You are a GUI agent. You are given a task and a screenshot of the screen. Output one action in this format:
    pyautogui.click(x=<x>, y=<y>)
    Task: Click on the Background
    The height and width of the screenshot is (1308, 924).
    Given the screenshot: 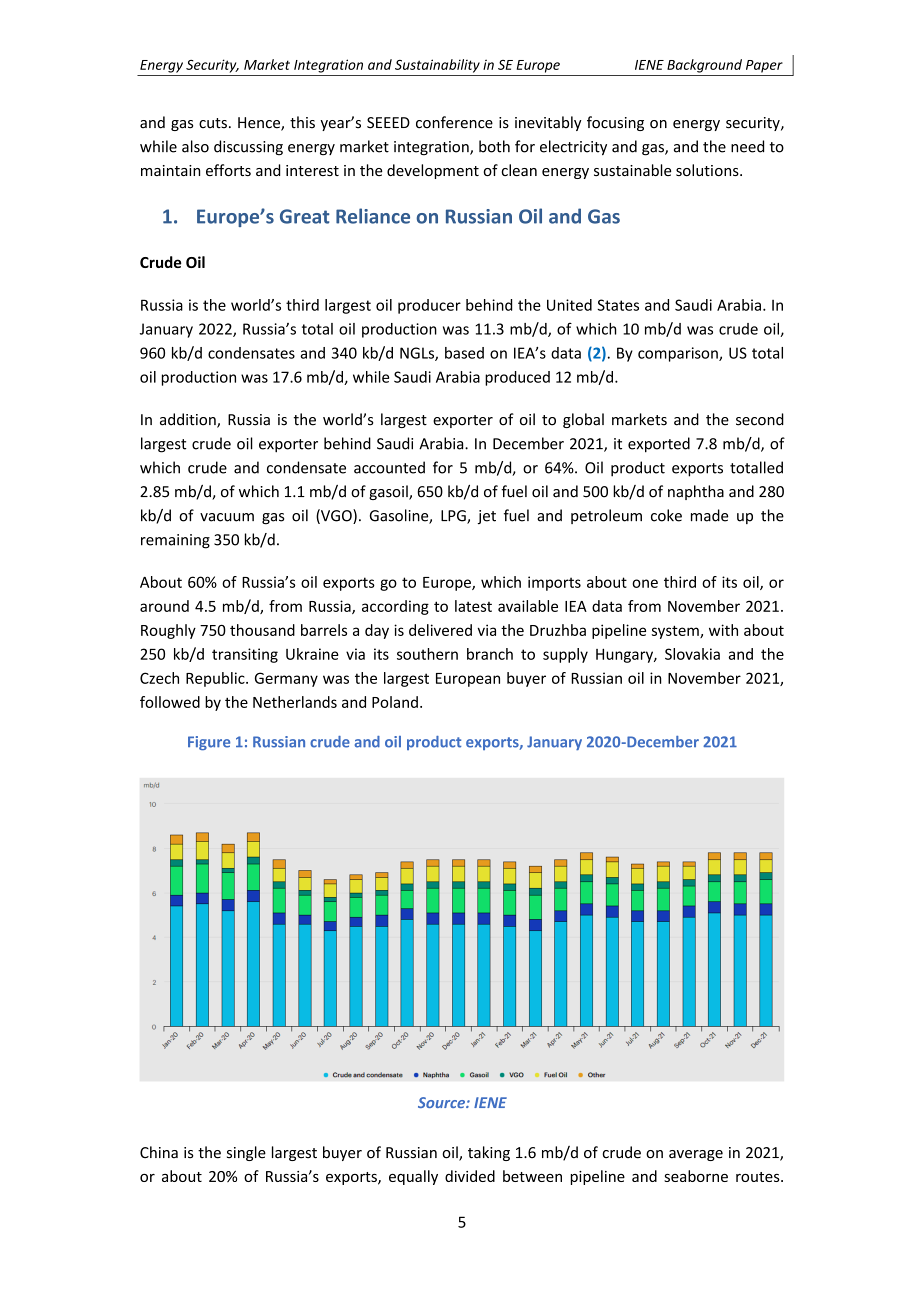 What is the action you would take?
    pyautogui.click(x=704, y=66)
